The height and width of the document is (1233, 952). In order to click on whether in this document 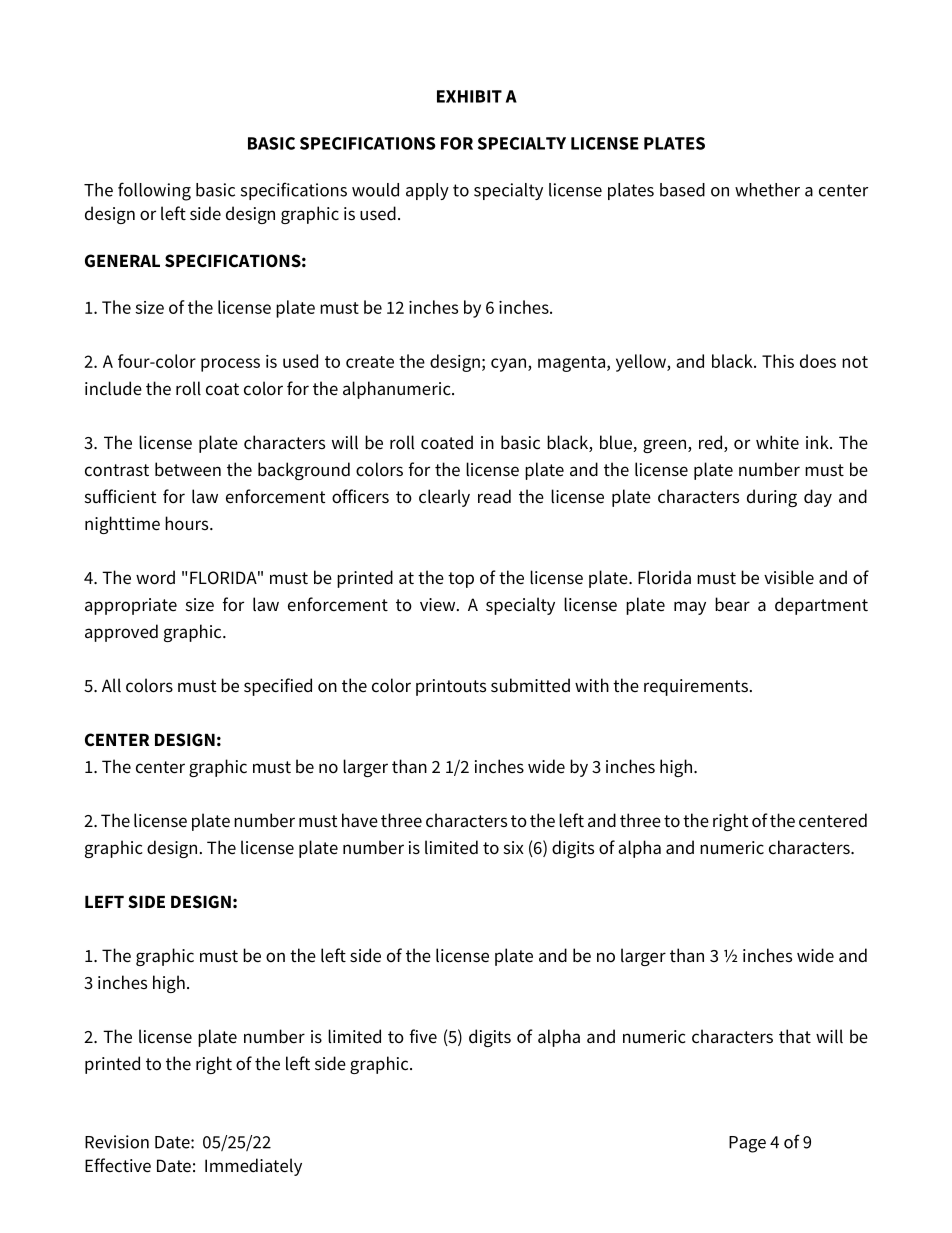, I will do `click(767, 190)`.
